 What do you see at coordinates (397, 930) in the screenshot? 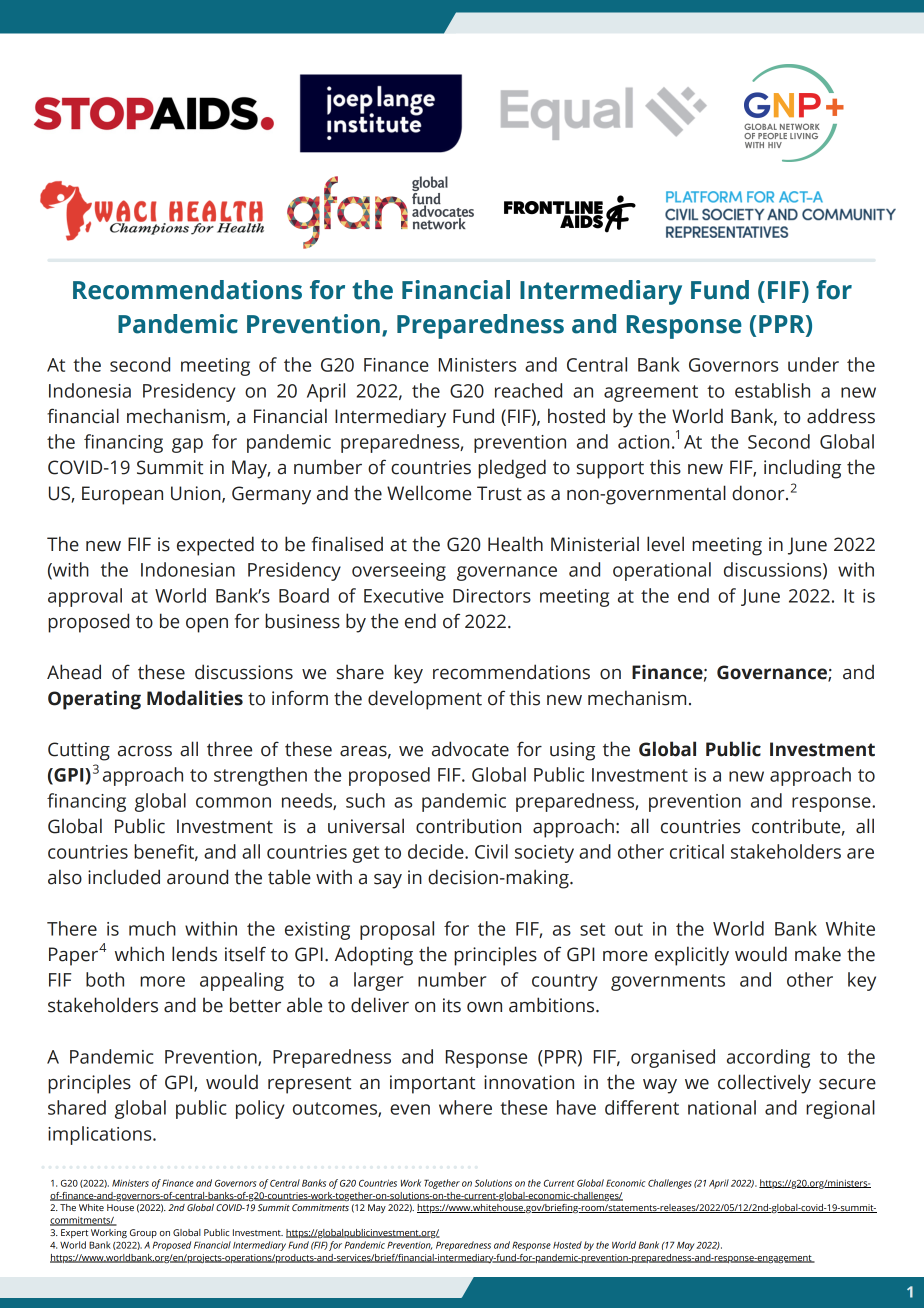
I see `proposal` at bounding box center [397, 930].
